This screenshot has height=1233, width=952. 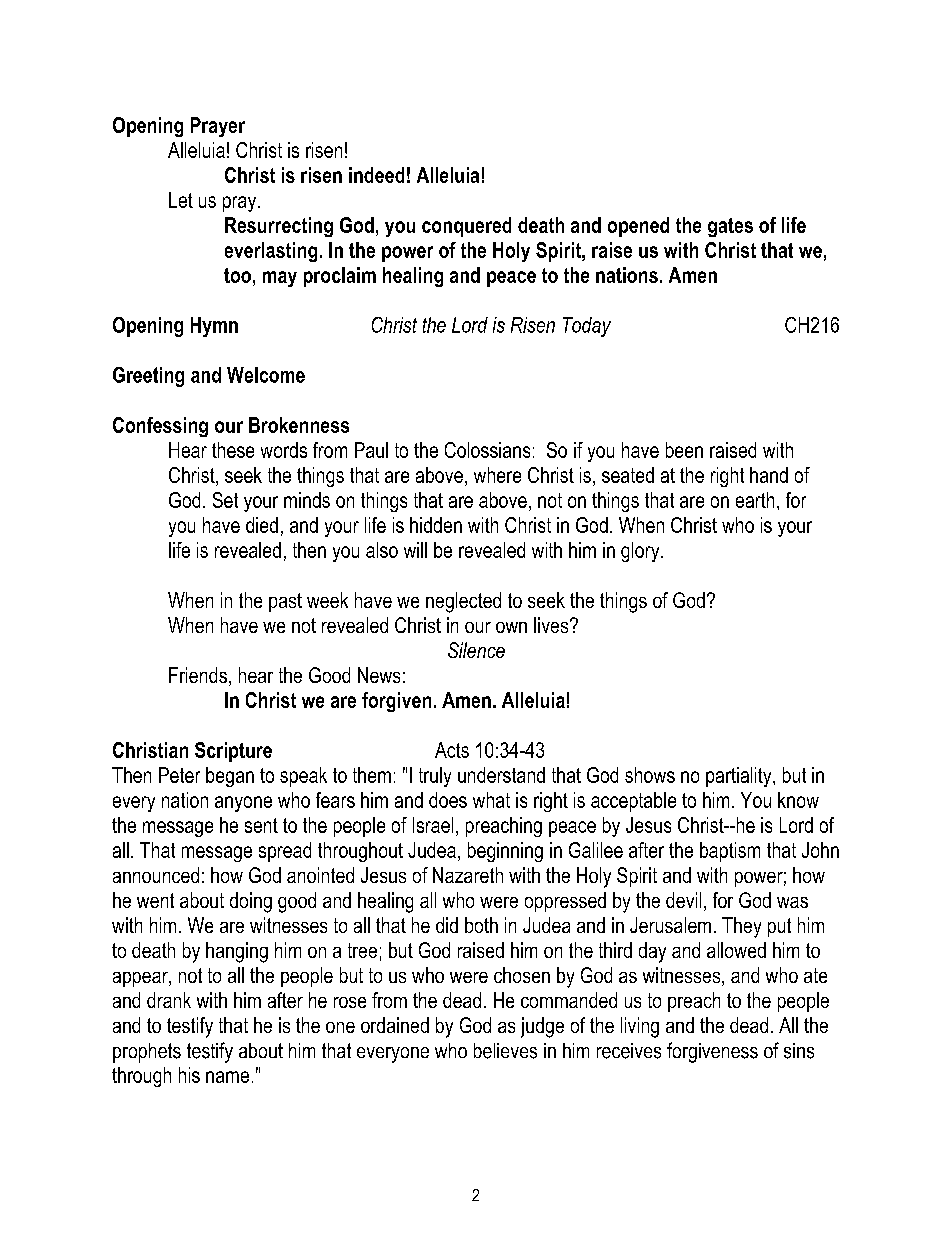 I want to click on gates, so click(x=730, y=227).
